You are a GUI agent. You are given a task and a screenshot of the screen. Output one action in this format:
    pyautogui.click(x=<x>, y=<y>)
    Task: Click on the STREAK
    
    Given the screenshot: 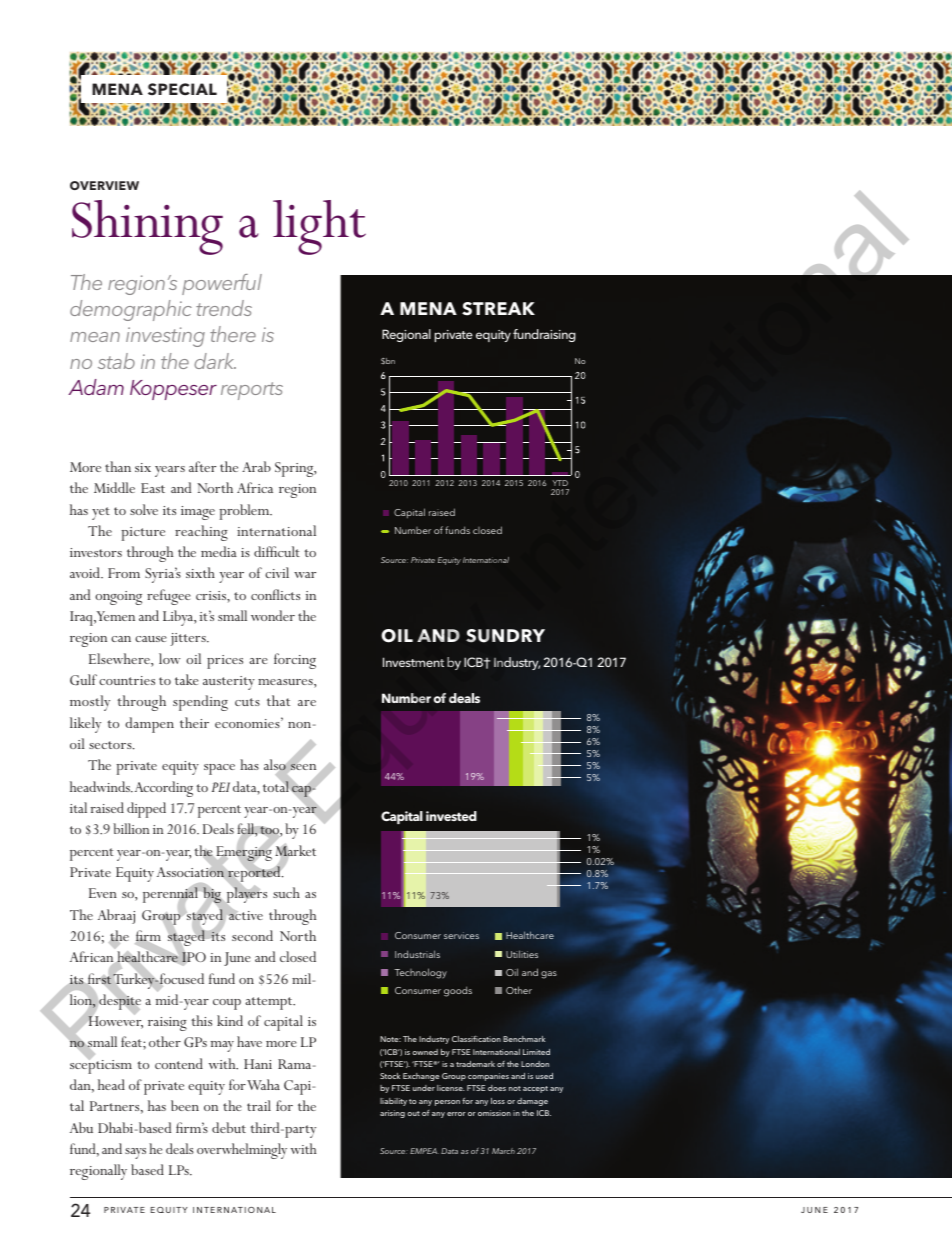 What is the action you would take?
    pyautogui.click(x=498, y=309)
